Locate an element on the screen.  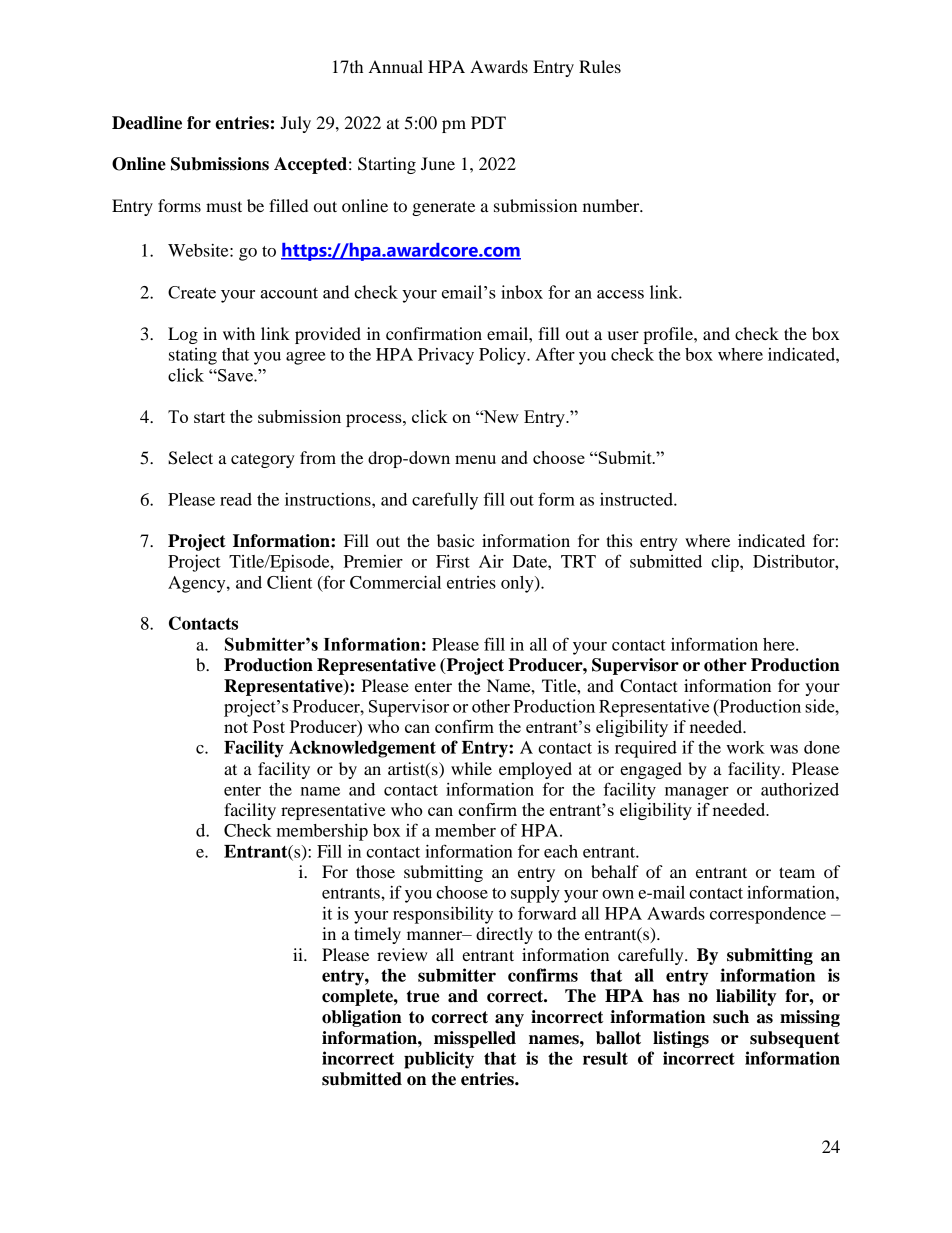
obligation is located at coordinates (362, 1018).
